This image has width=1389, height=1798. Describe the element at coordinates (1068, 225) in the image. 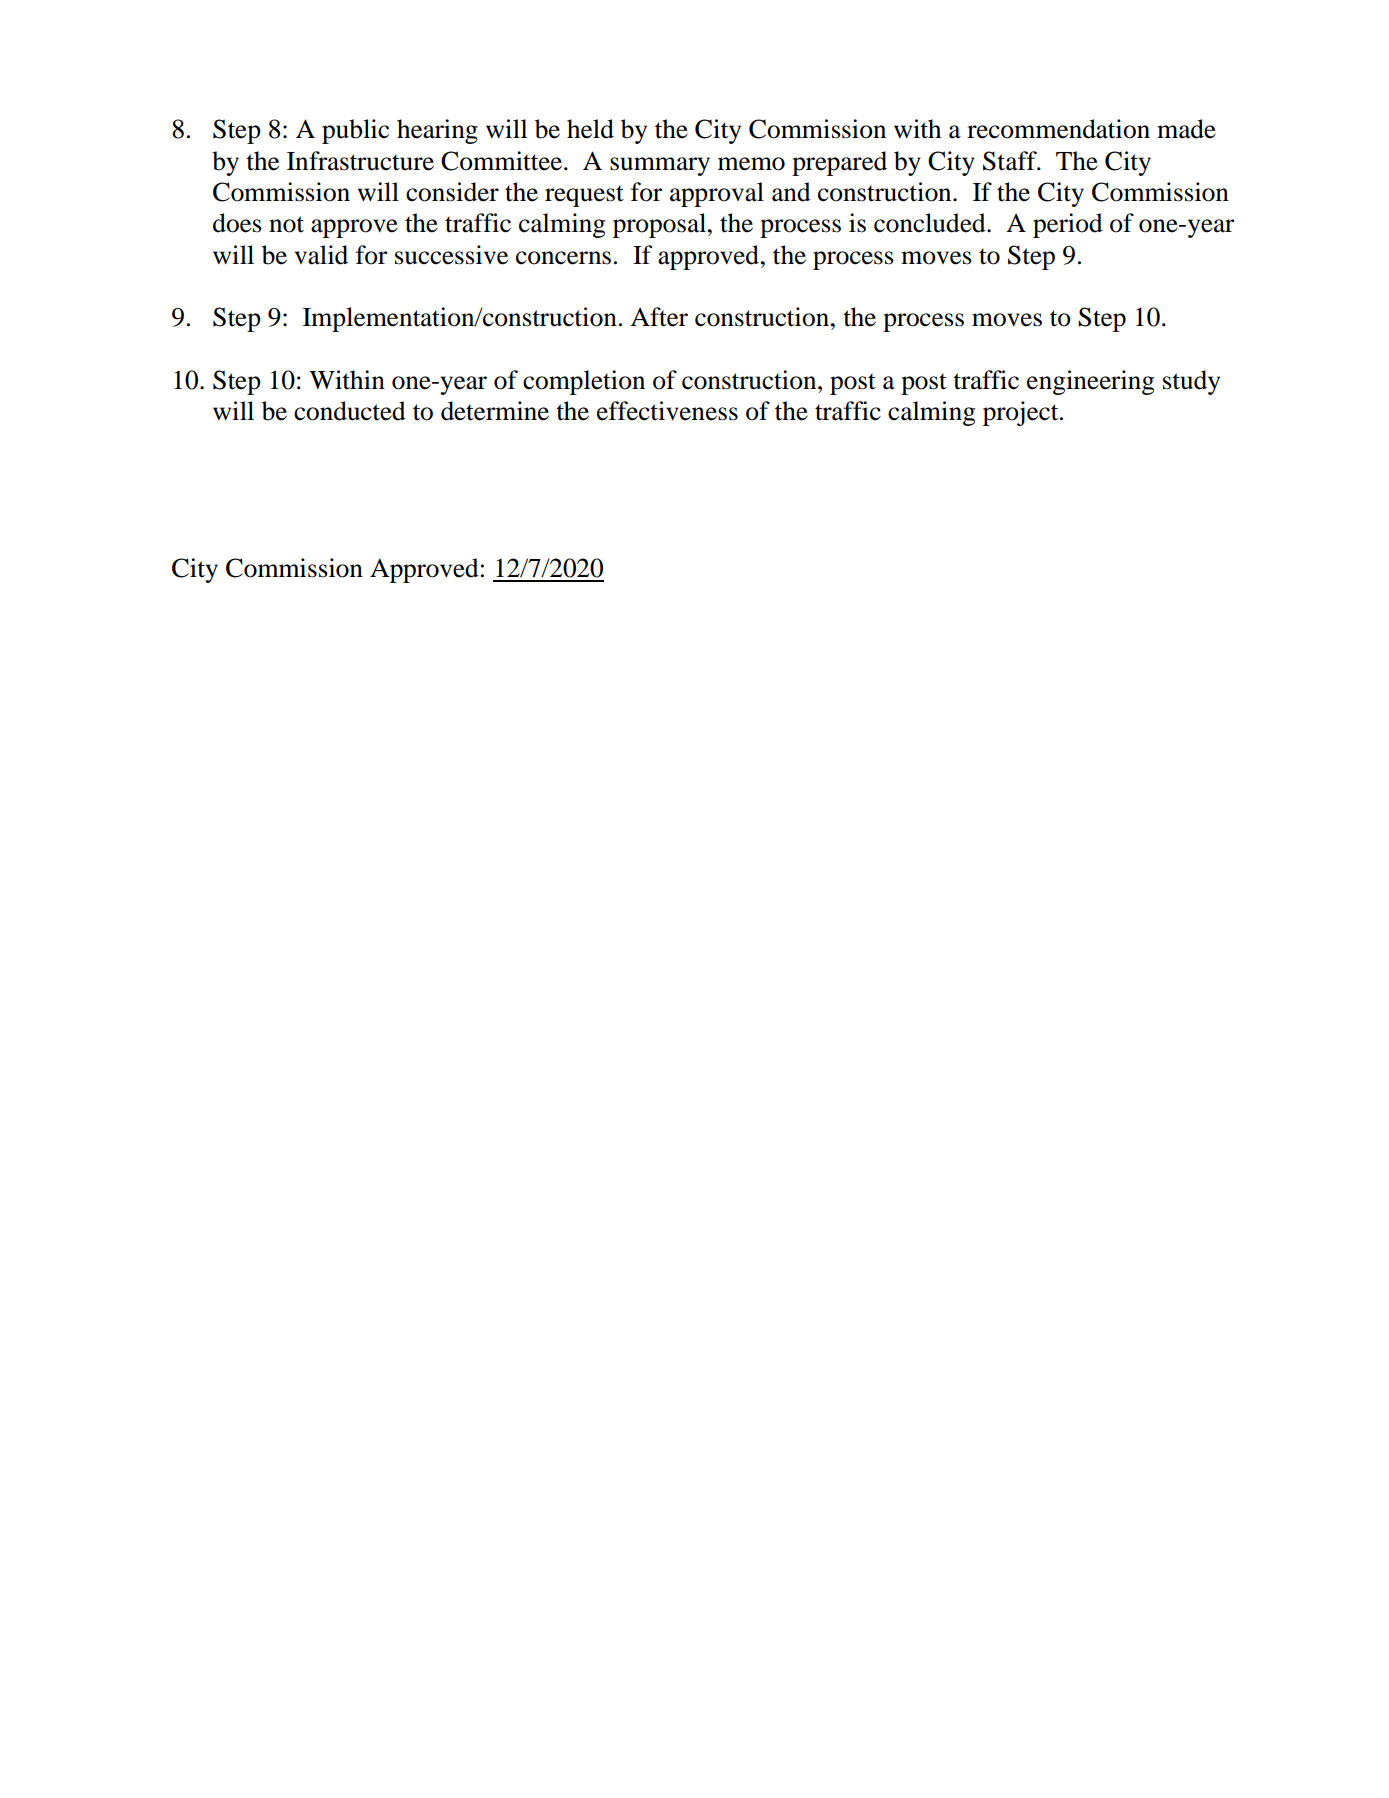

I see `period` at that location.
